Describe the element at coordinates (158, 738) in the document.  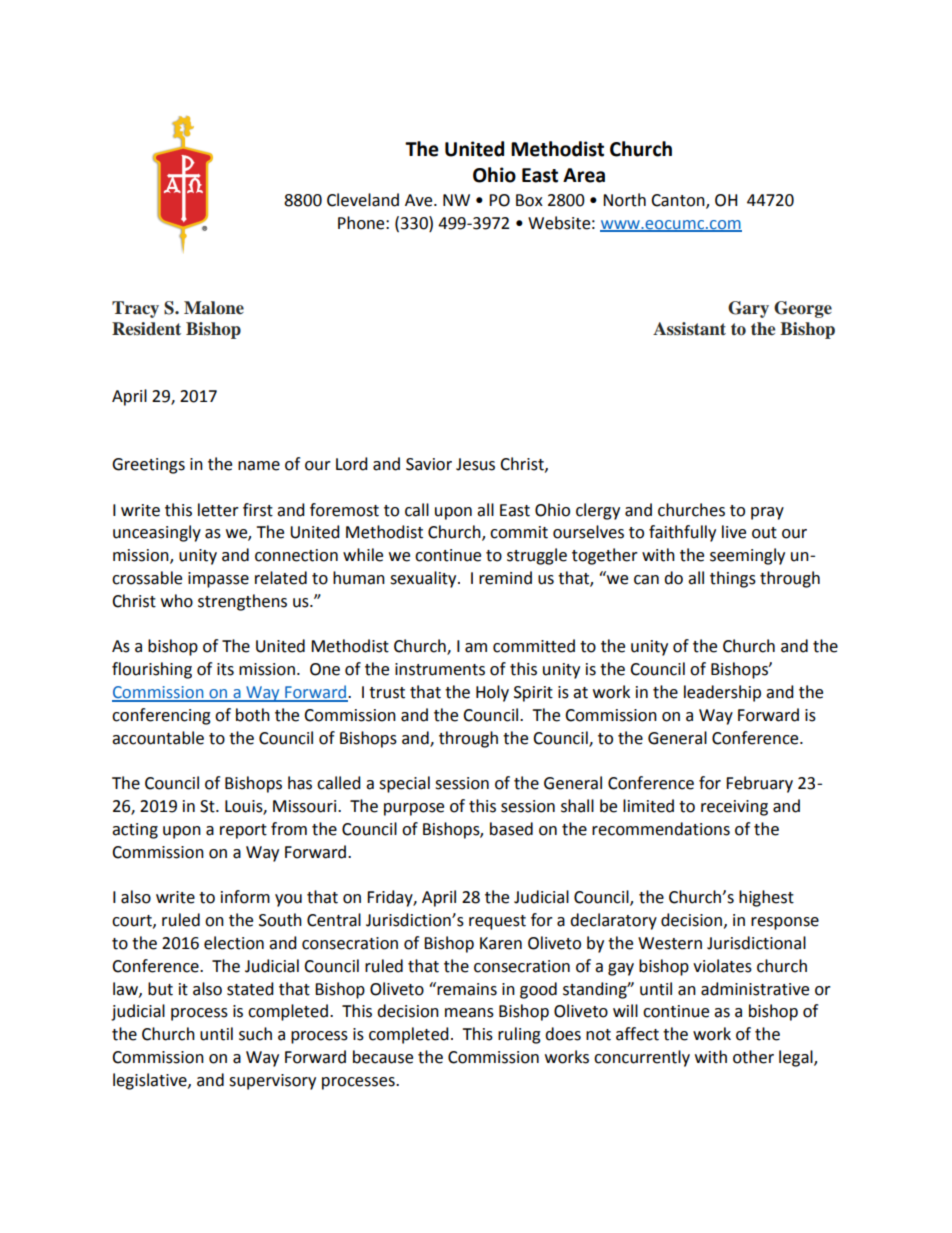
I see `accountable` at that location.
